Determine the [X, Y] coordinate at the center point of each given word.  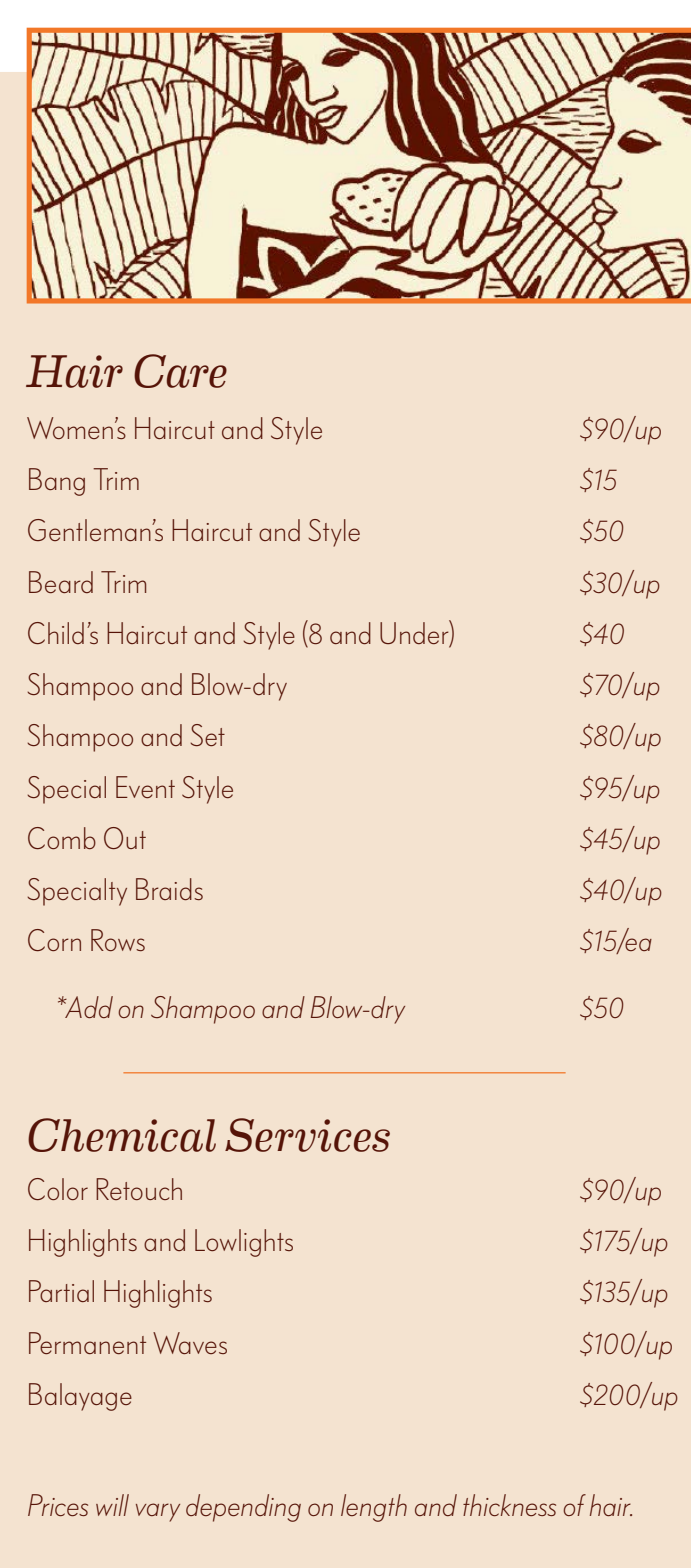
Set [207, 735]
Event [145, 787]
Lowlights [244, 1243]
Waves [190, 1343]
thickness [509, 1505]
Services [307, 1135]
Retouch [139, 1189]
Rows [118, 940]
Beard [61, 582]
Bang [57, 482]
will [112, 1505]
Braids [169, 889]
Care [180, 371]
